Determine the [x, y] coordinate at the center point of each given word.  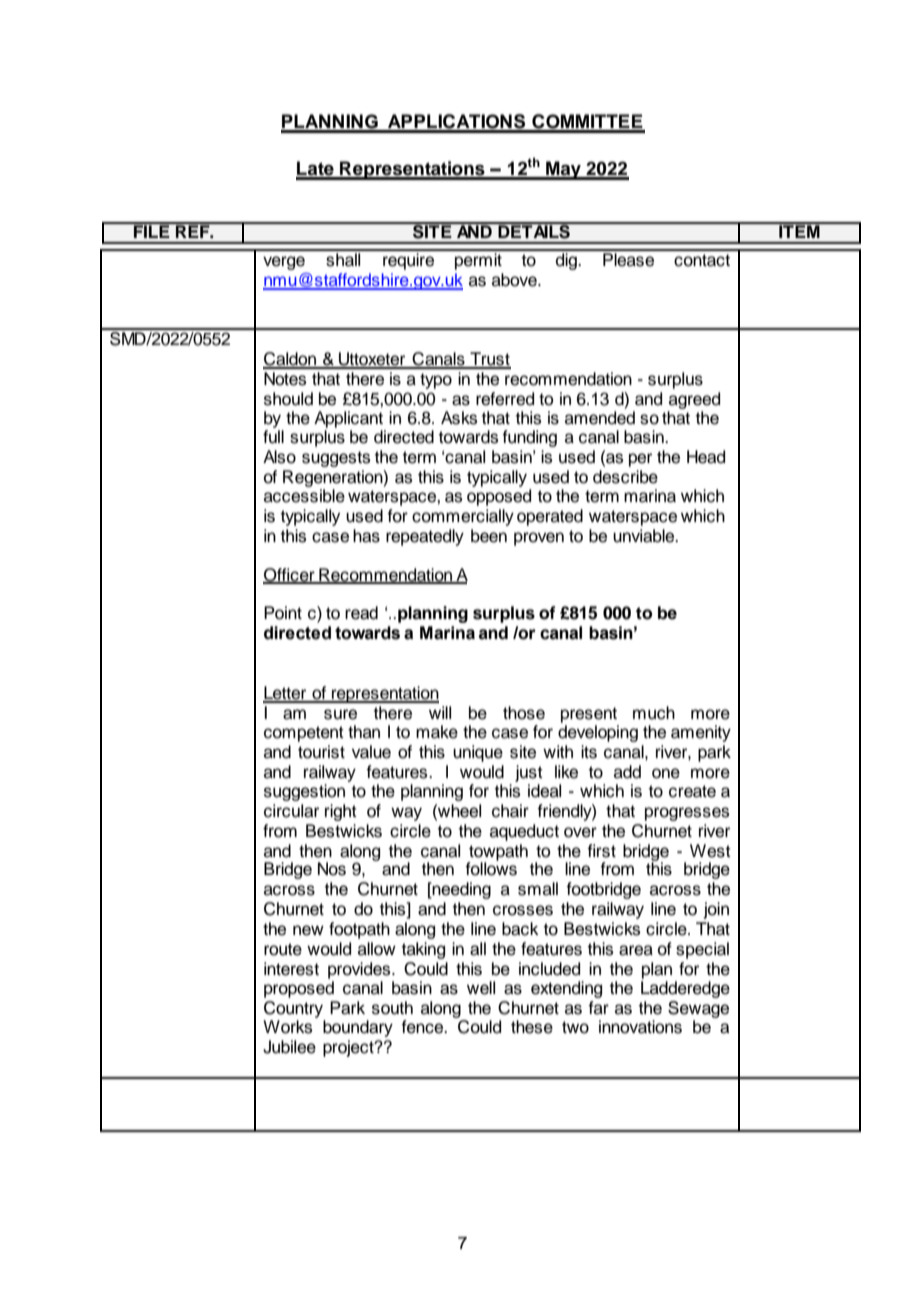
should [288, 399]
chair [510, 811]
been [489, 536]
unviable [645, 536]
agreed [694, 400]
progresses [687, 814]
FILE [152, 230]
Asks [459, 418]
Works [287, 1027]
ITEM [799, 230]
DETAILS [534, 230]
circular [291, 811]
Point [283, 613]
